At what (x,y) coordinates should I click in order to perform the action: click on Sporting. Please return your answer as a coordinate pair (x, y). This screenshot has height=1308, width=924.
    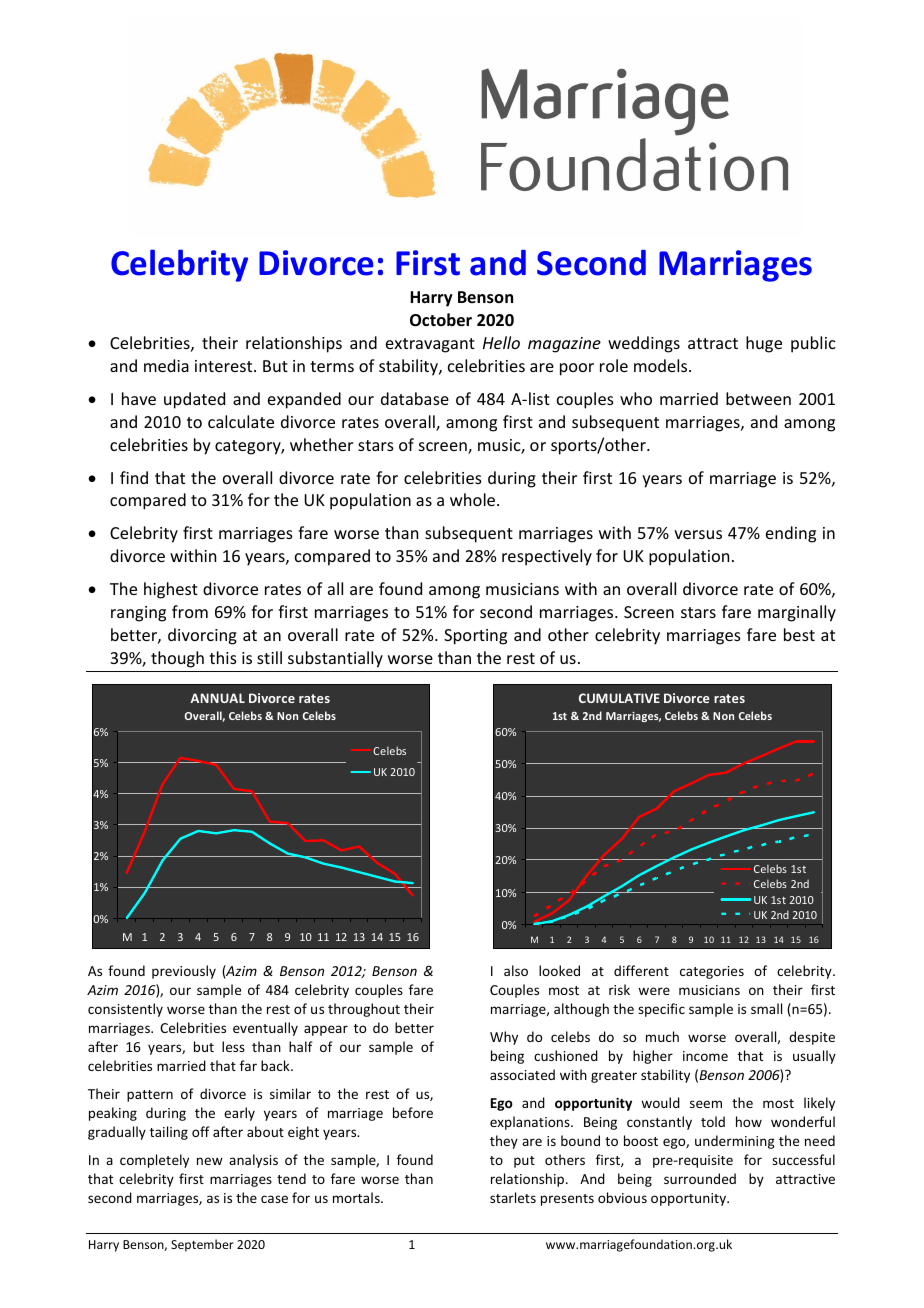
    Looking at the image, I should click on (475, 637).
